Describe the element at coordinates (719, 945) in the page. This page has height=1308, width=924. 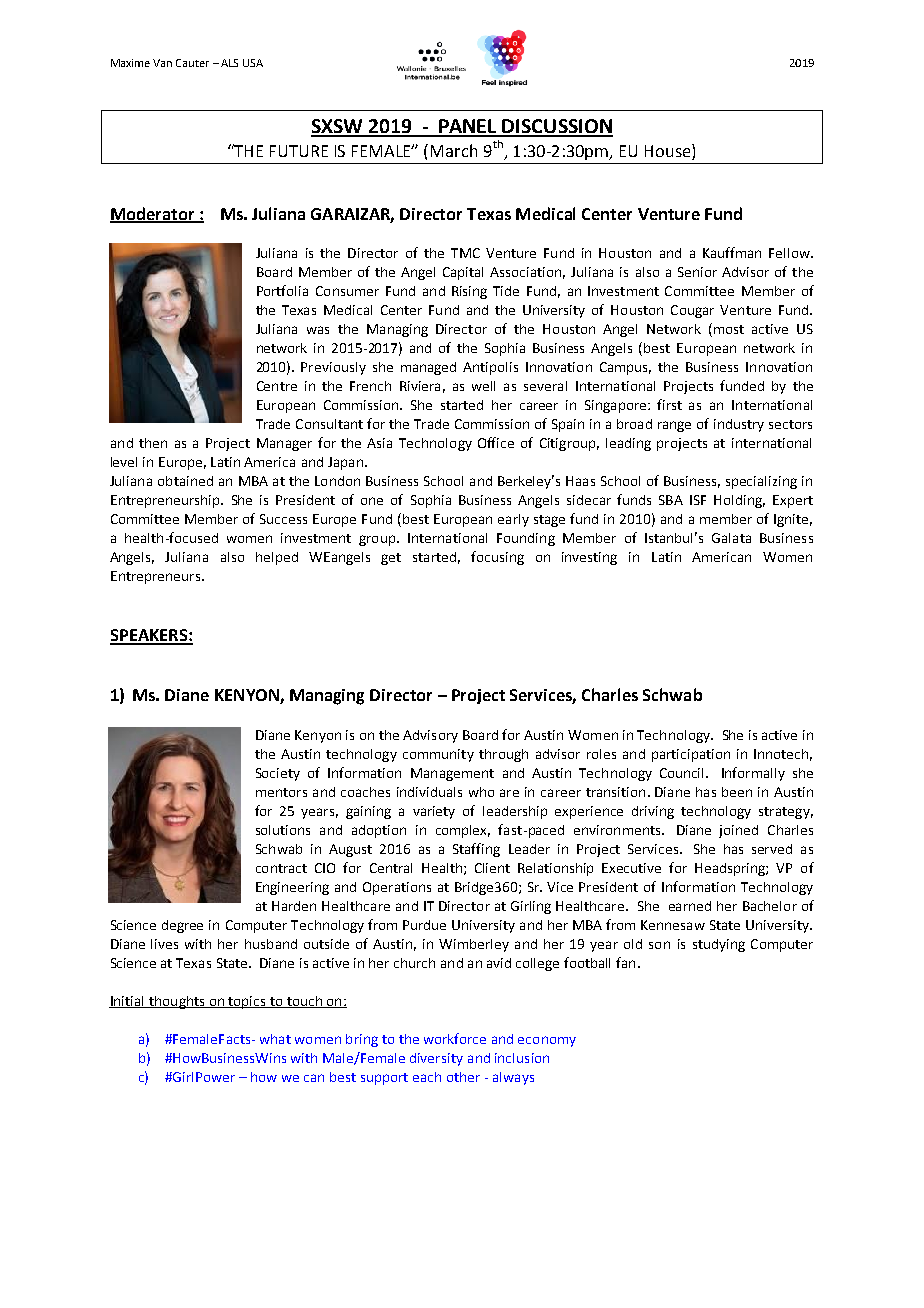
I see `studying` at that location.
